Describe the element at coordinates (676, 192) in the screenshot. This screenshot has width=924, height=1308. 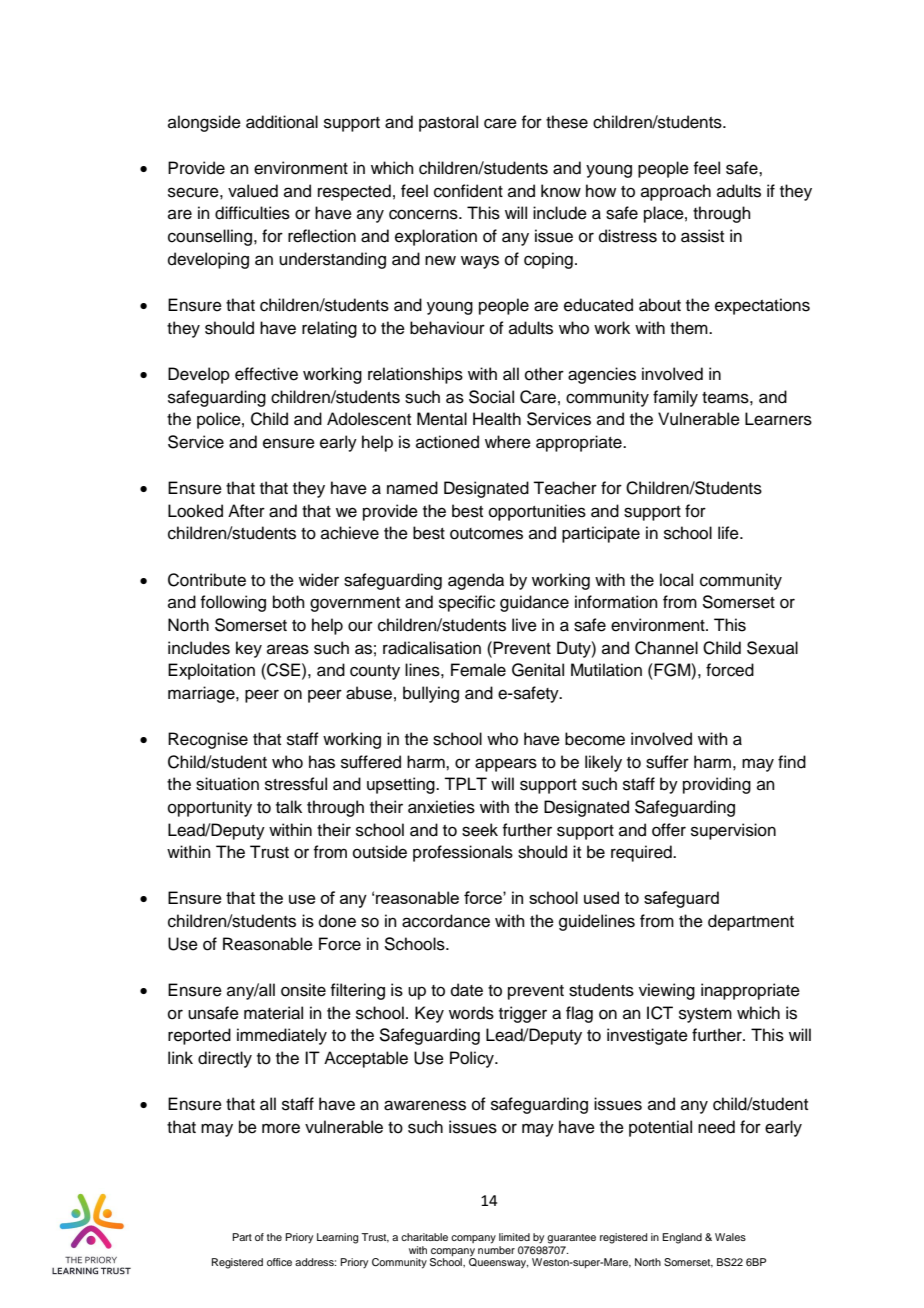
I see `approach` at that location.
